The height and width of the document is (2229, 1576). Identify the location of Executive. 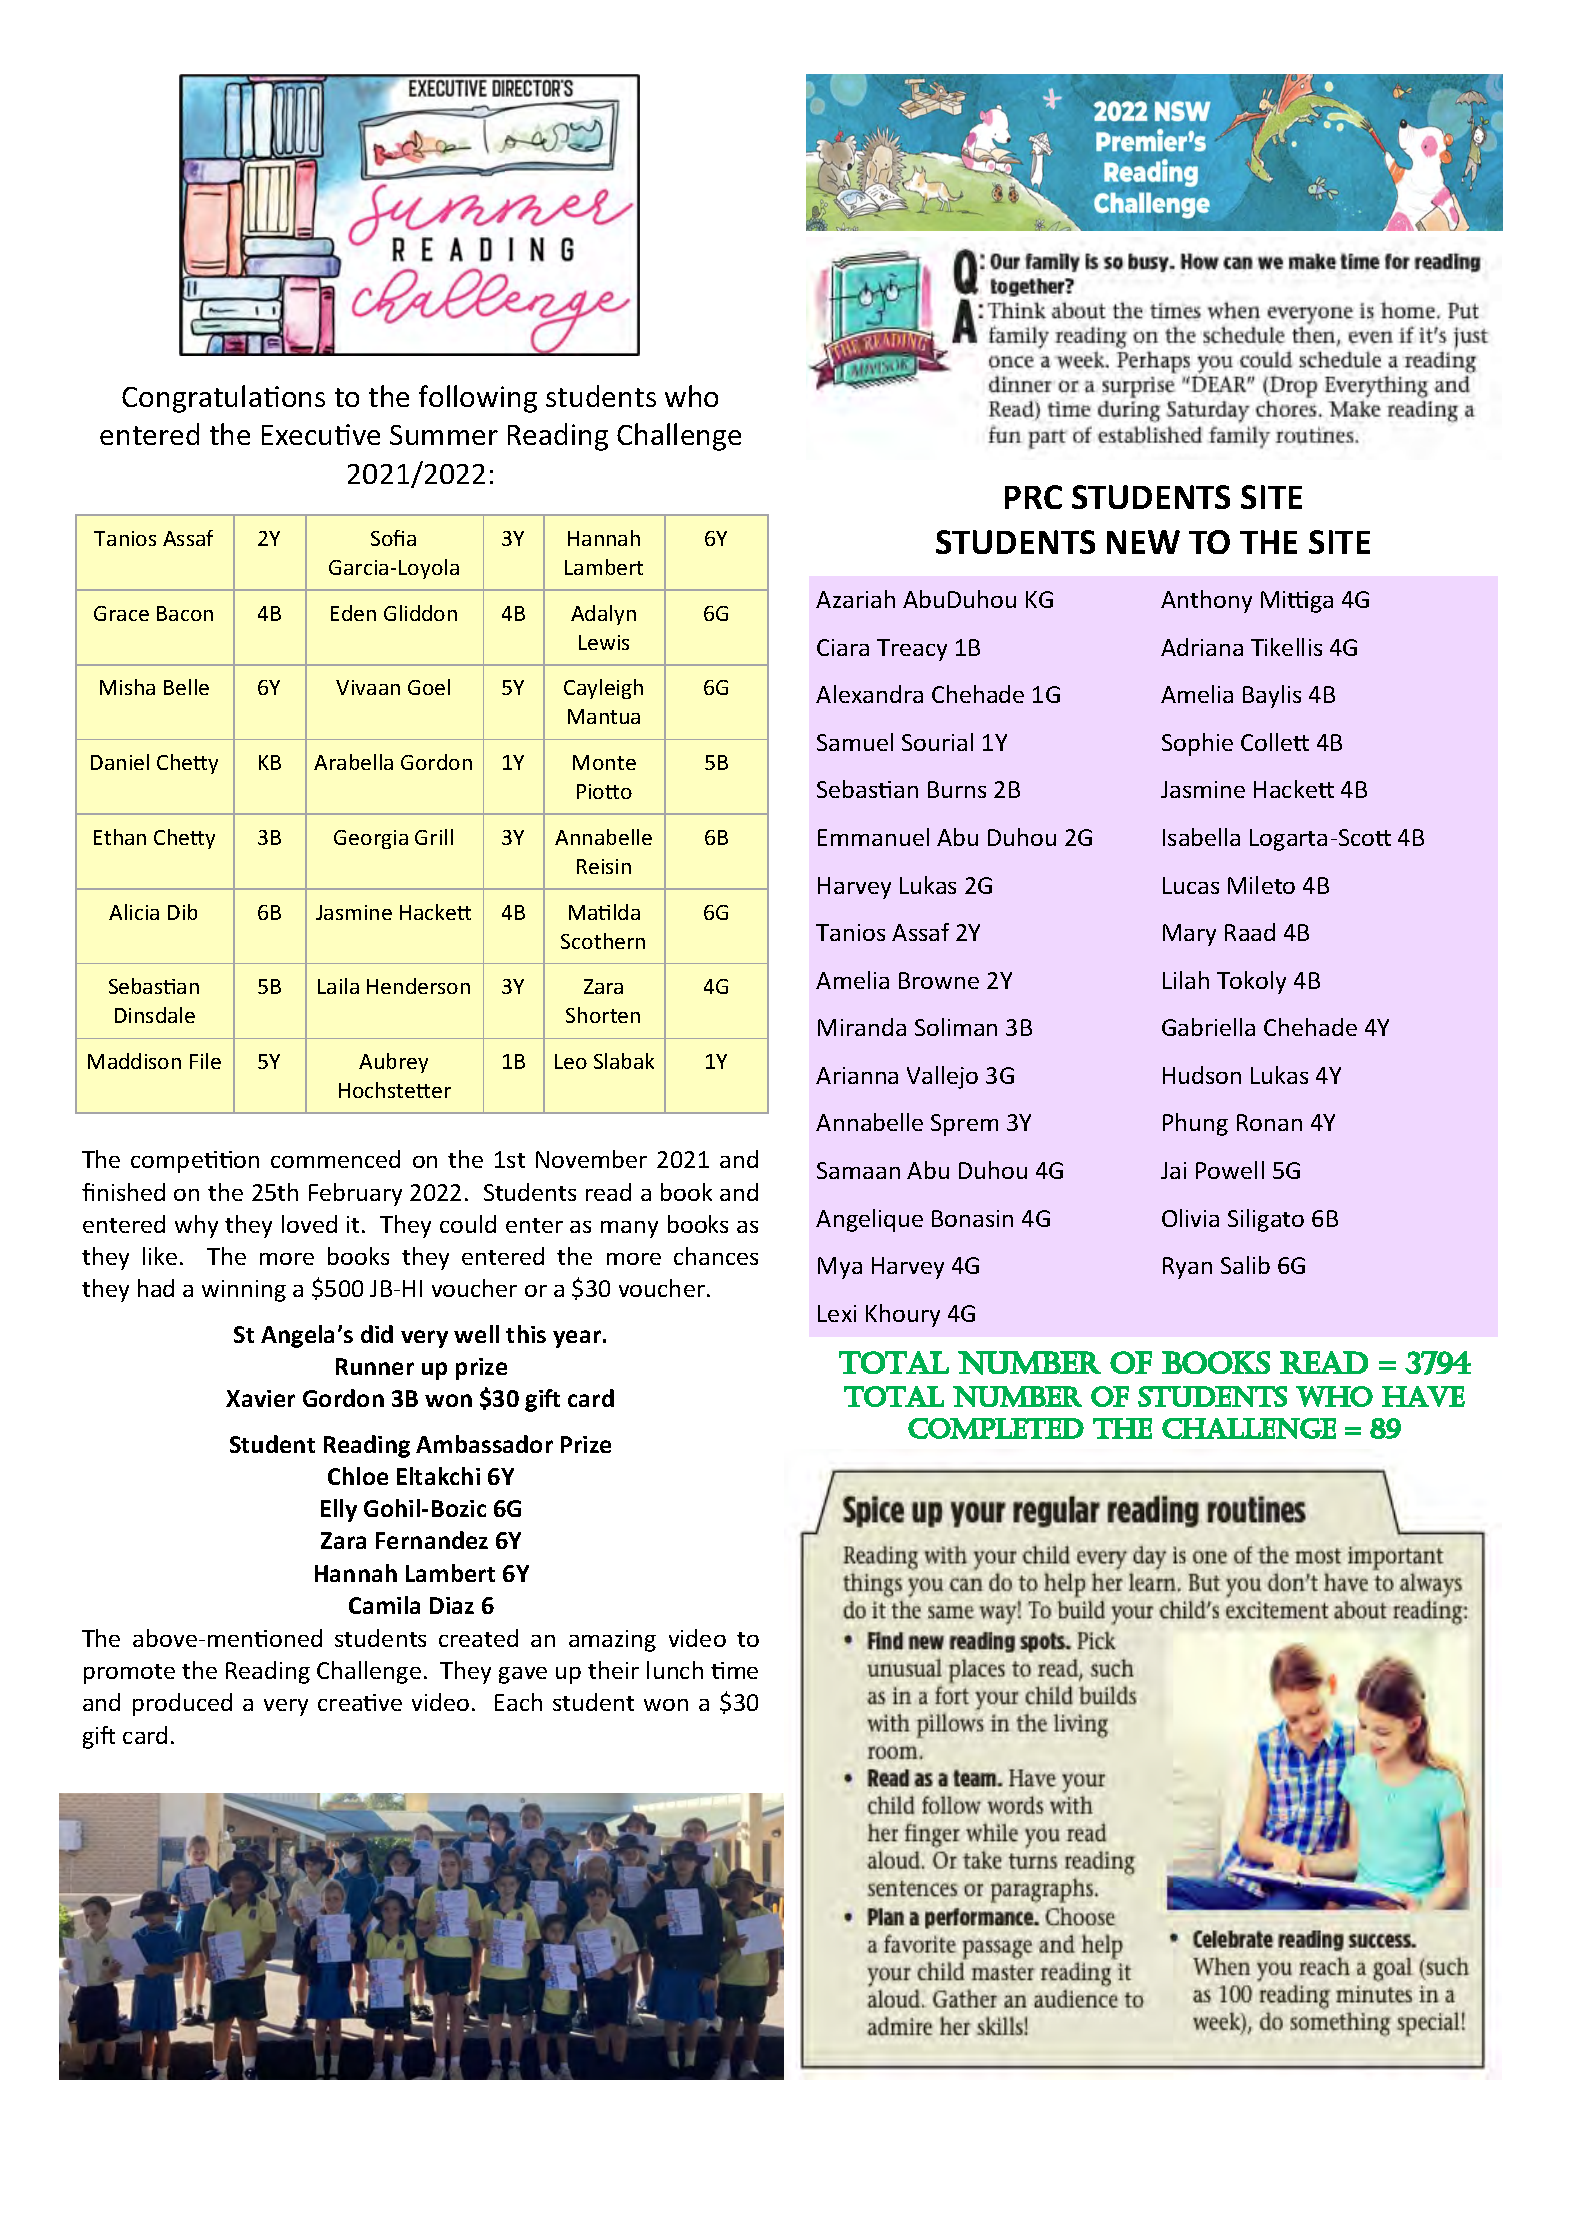
(321, 434).
